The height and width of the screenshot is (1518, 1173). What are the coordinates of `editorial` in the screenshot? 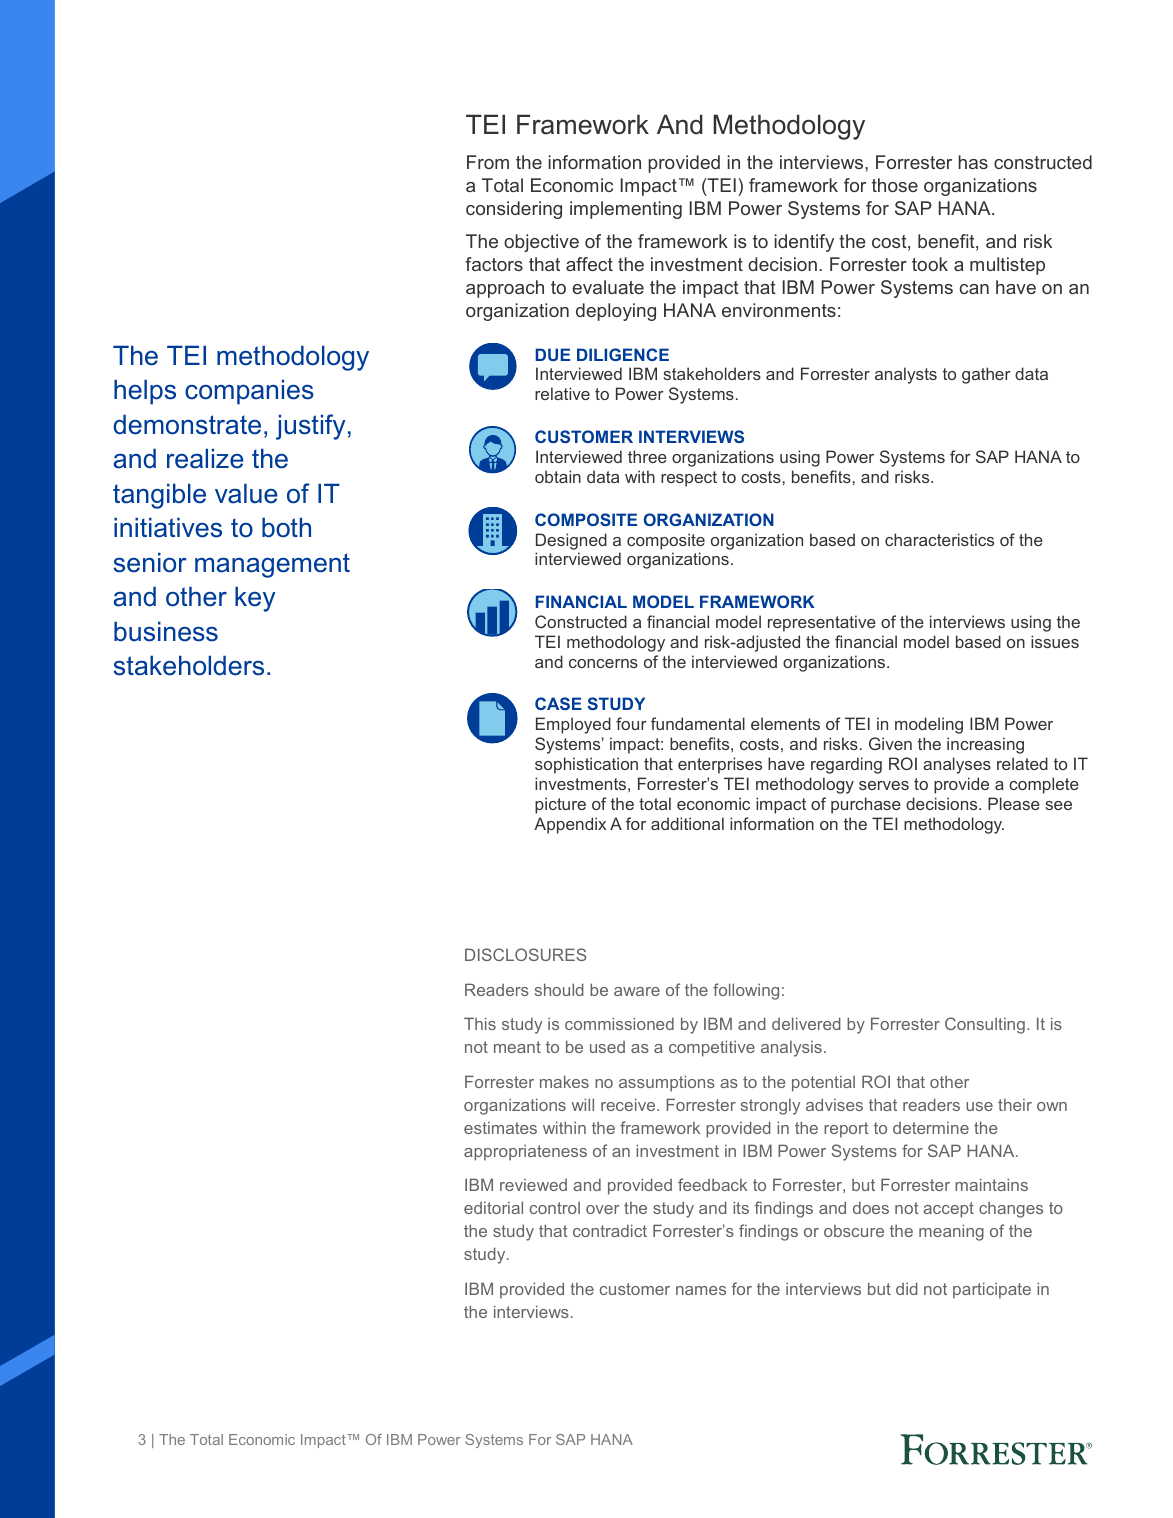 It's located at (493, 1207).
